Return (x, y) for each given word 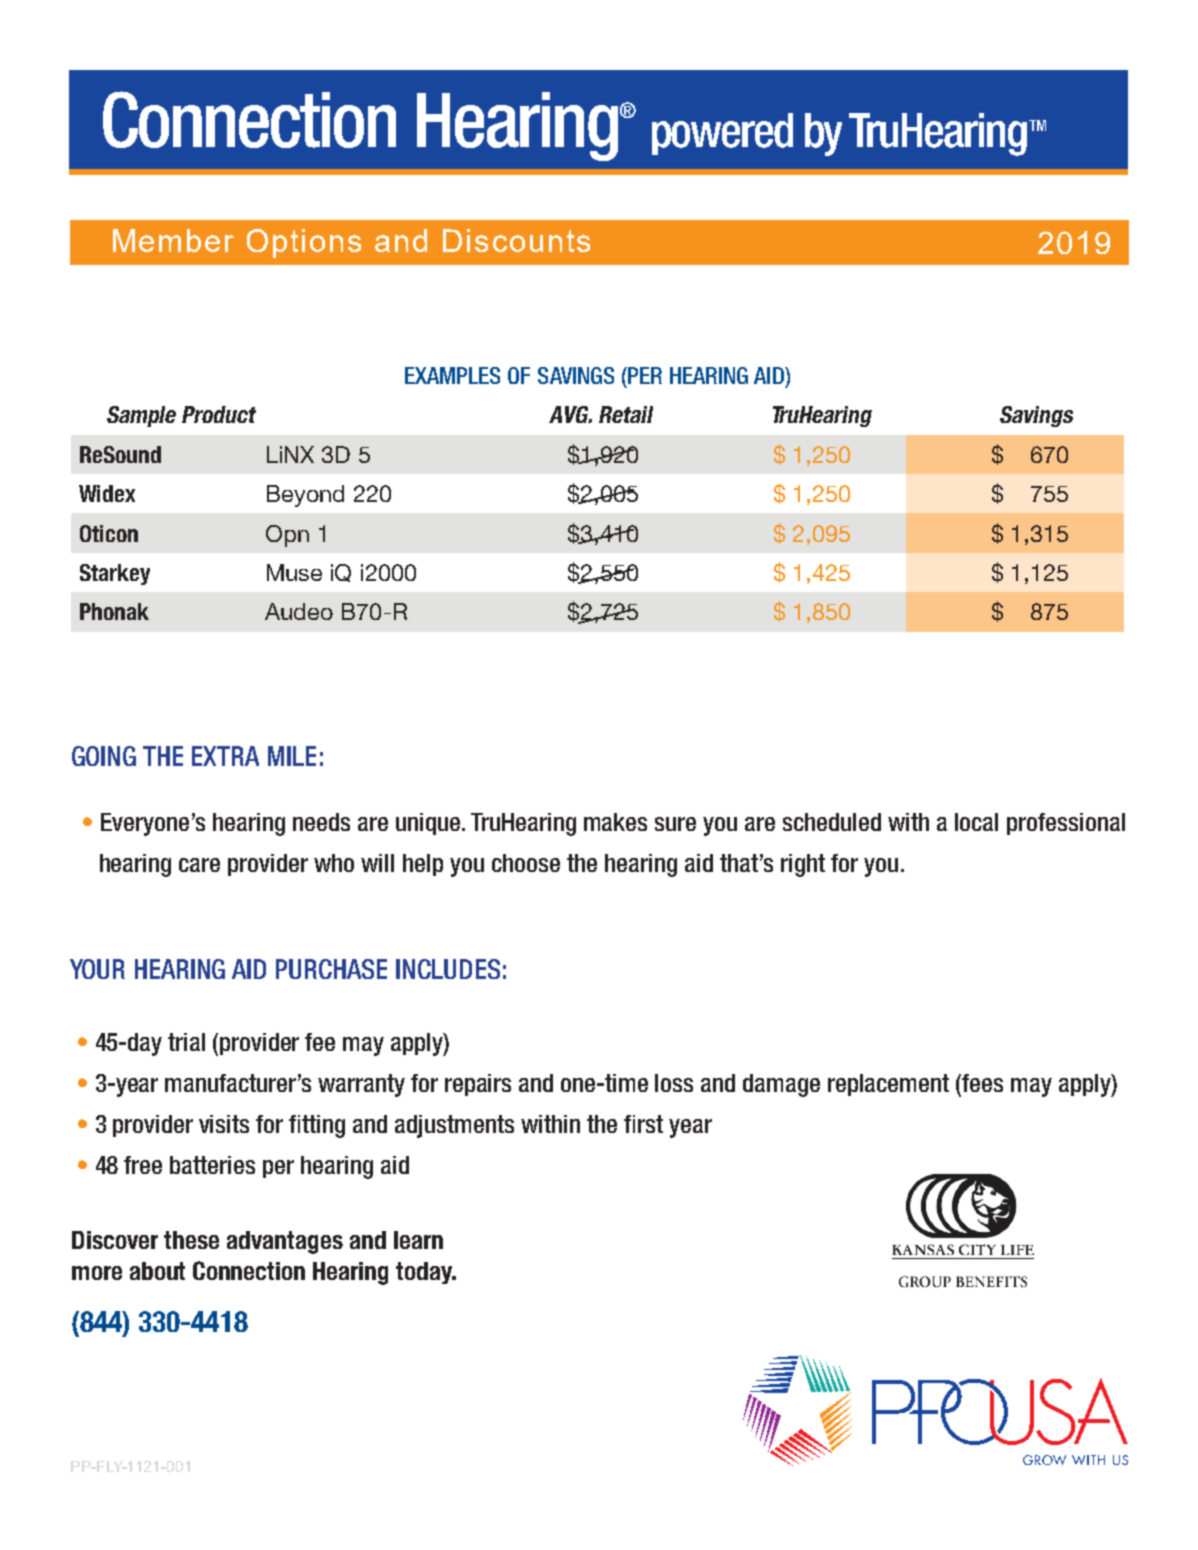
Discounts (516, 240)
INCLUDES (448, 969)
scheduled (832, 822)
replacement (888, 1085)
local (976, 822)
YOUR (97, 969)
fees (982, 1083)
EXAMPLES (452, 375)
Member (173, 240)
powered (722, 134)
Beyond (305, 496)
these (191, 1240)
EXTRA (225, 756)
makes (615, 822)
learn (418, 1240)
